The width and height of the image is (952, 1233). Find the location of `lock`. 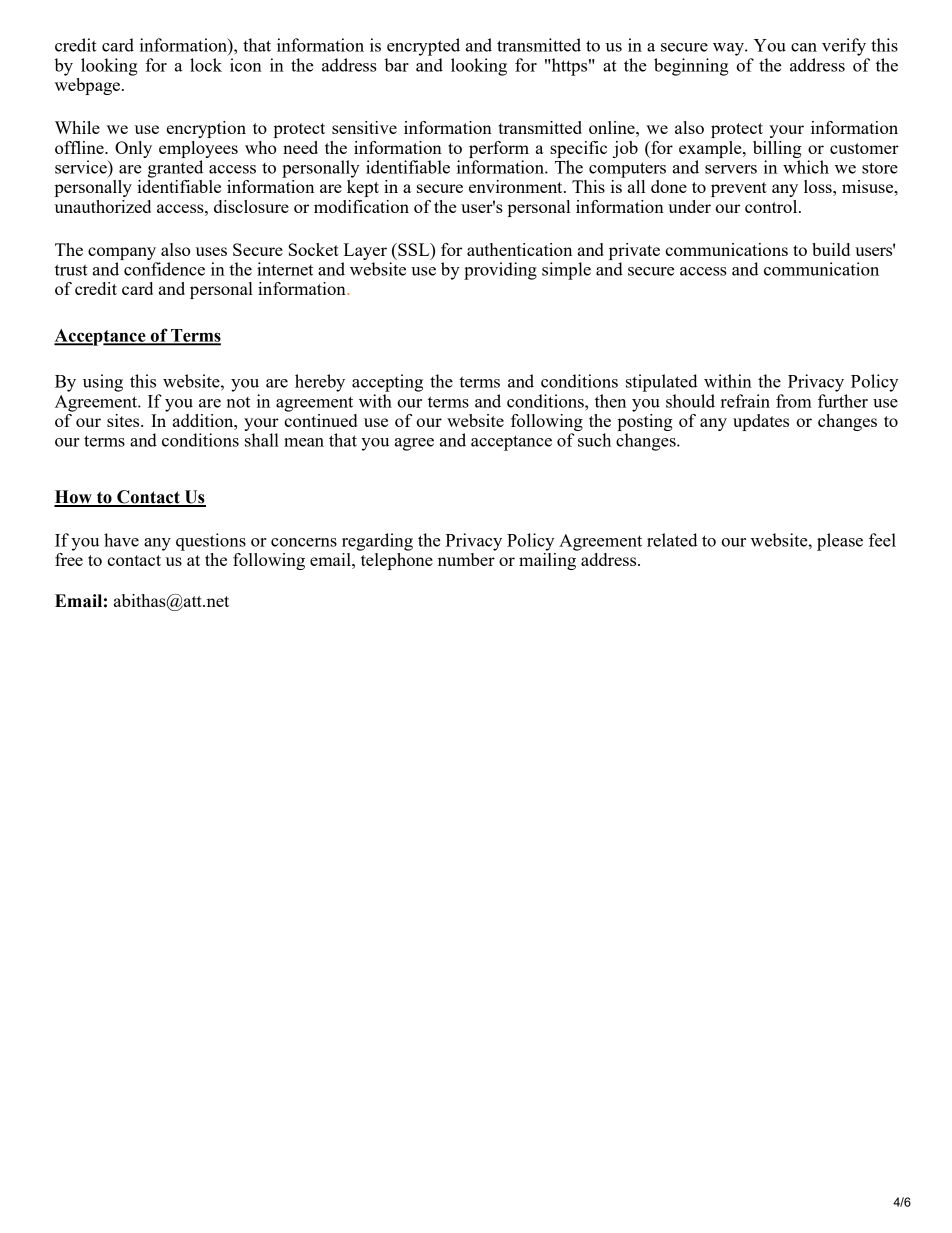

lock is located at coordinates (206, 65).
